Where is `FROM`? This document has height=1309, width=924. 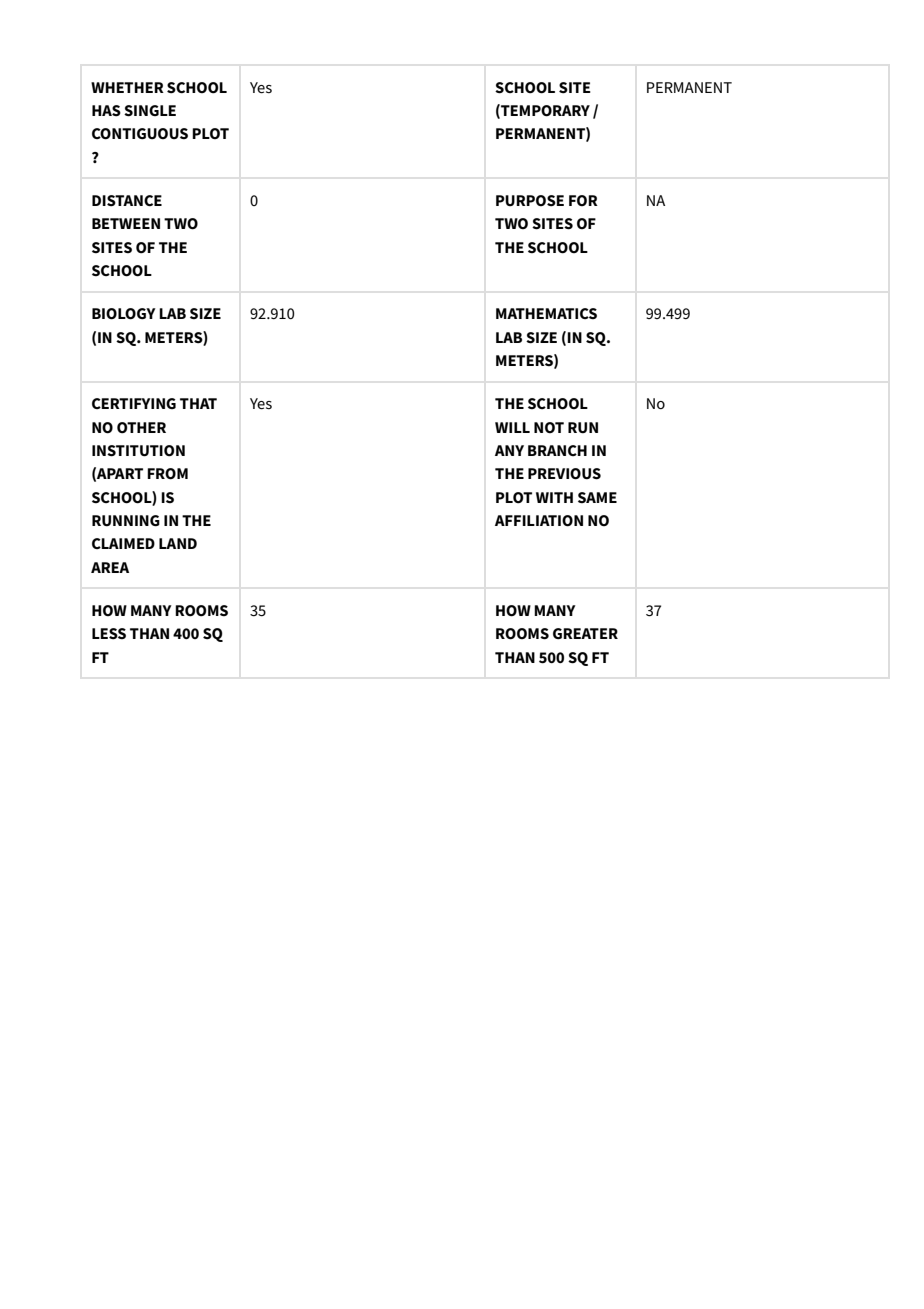 FROM is located at coordinates (167, 474).
